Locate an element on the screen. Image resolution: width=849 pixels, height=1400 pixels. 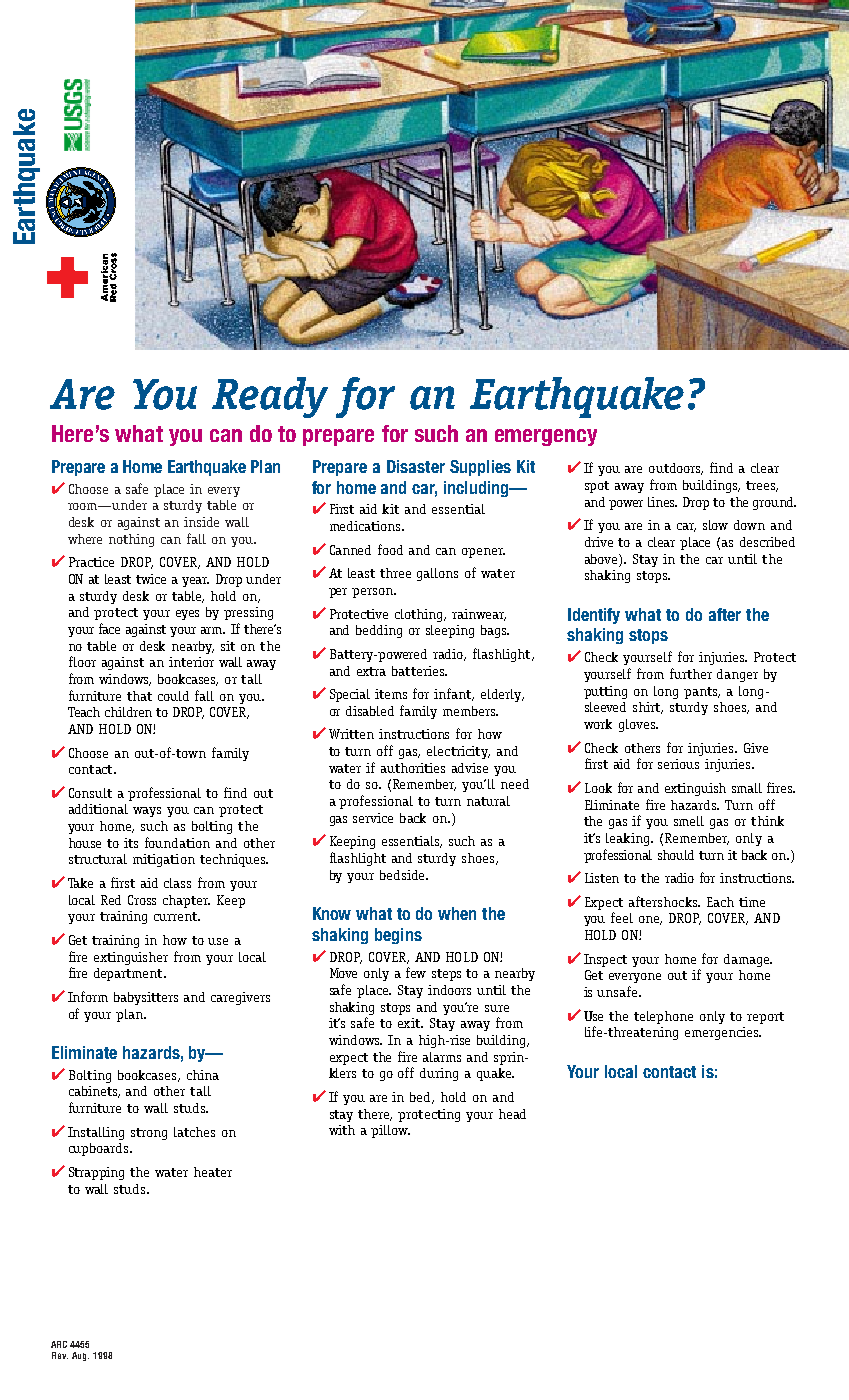
should is located at coordinates (676, 855).
